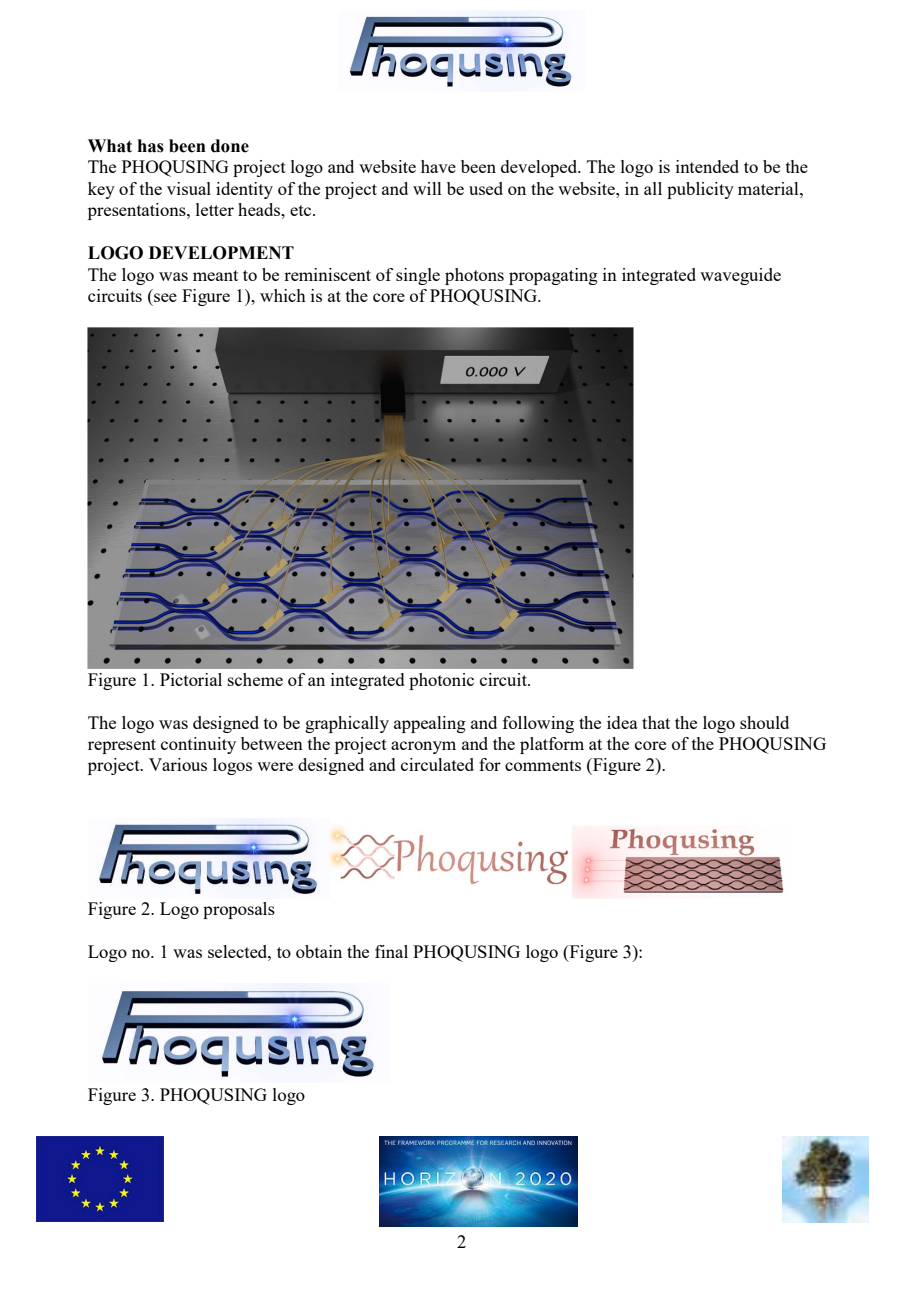 The width and height of the screenshot is (924, 1308). I want to click on that, so click(656, 722).
